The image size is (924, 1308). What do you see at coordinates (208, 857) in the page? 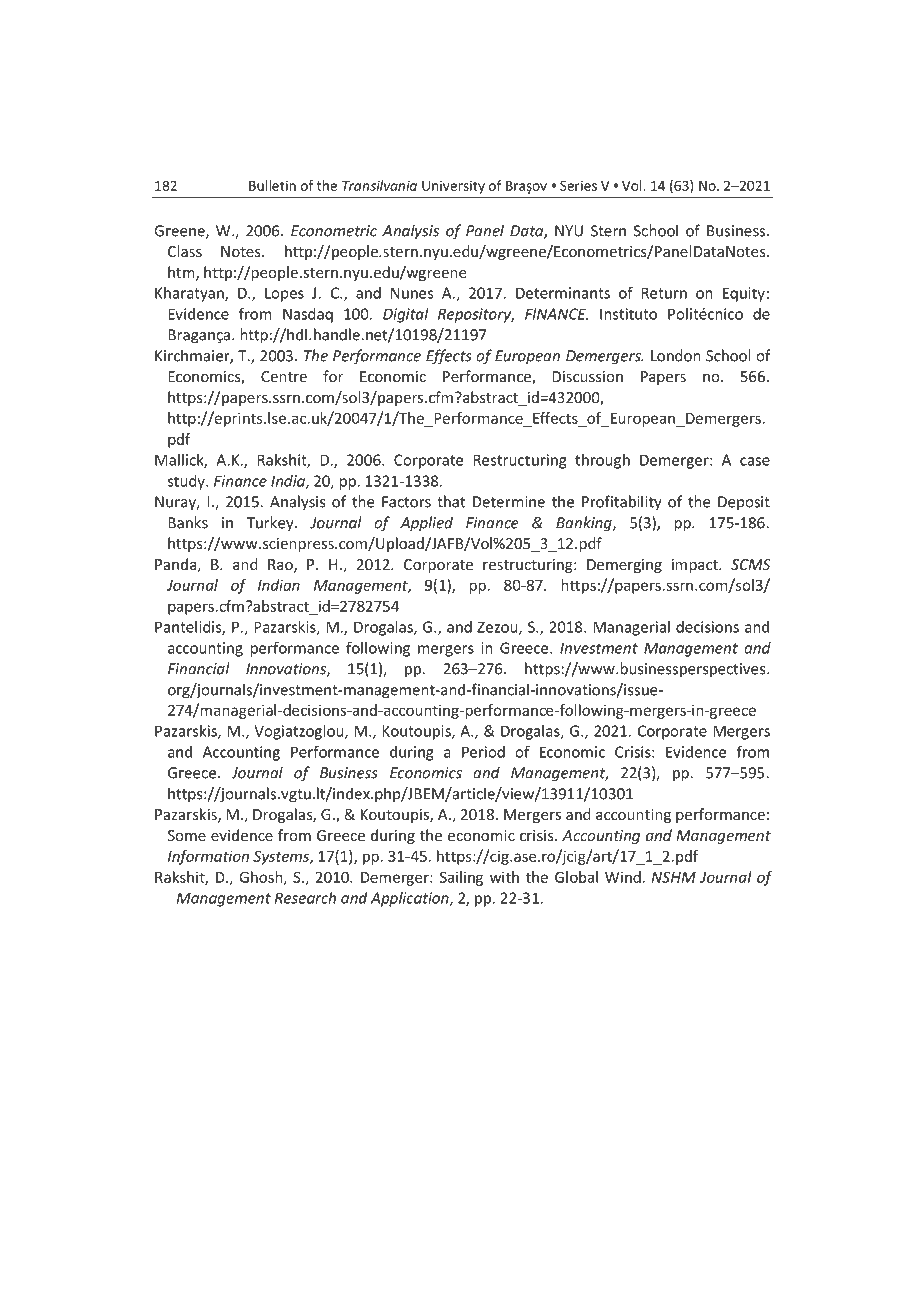
I see `Information` at bounding box center [208, 857].
